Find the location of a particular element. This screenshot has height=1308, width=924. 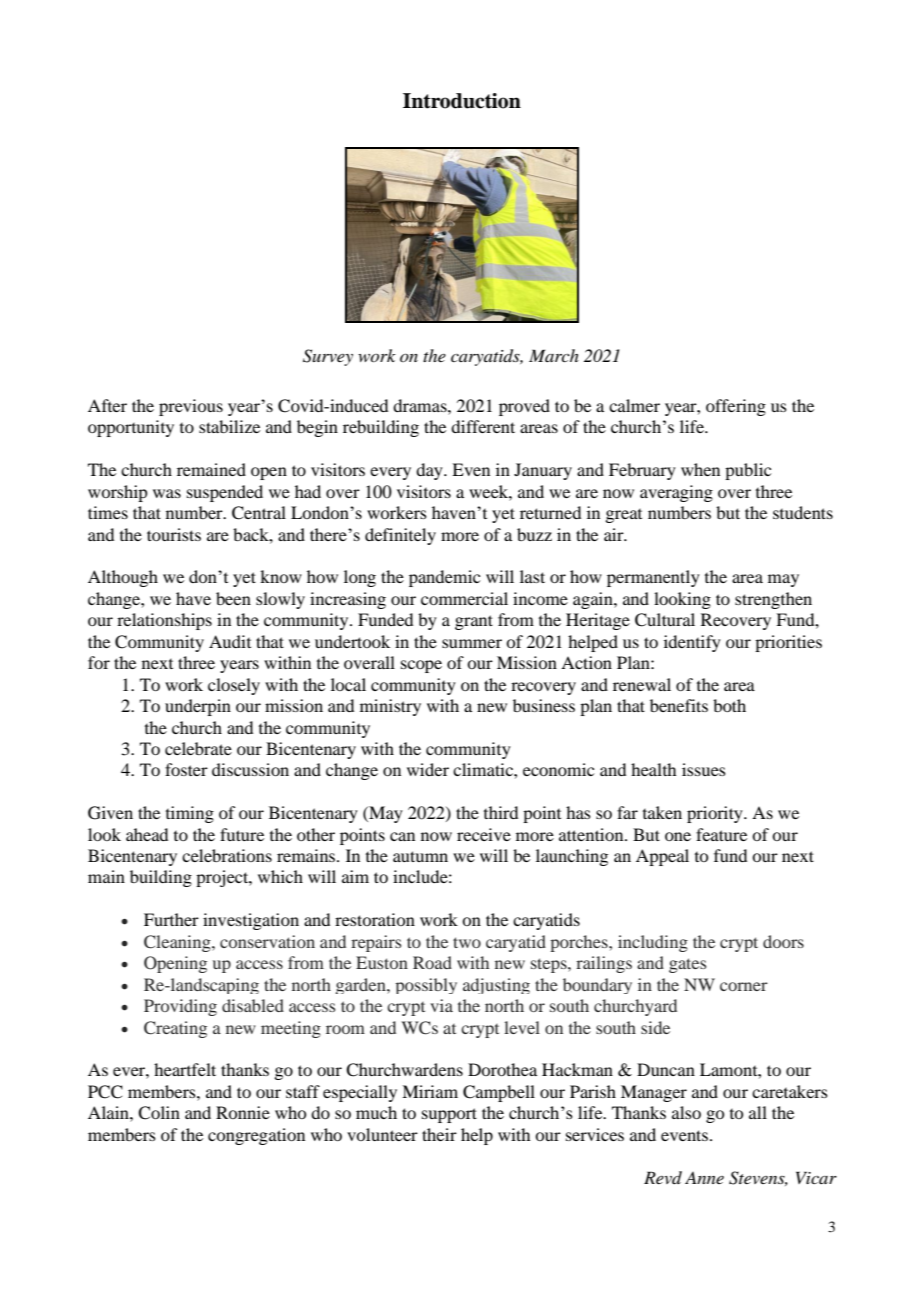

March is located at coordinates (554, 355).
